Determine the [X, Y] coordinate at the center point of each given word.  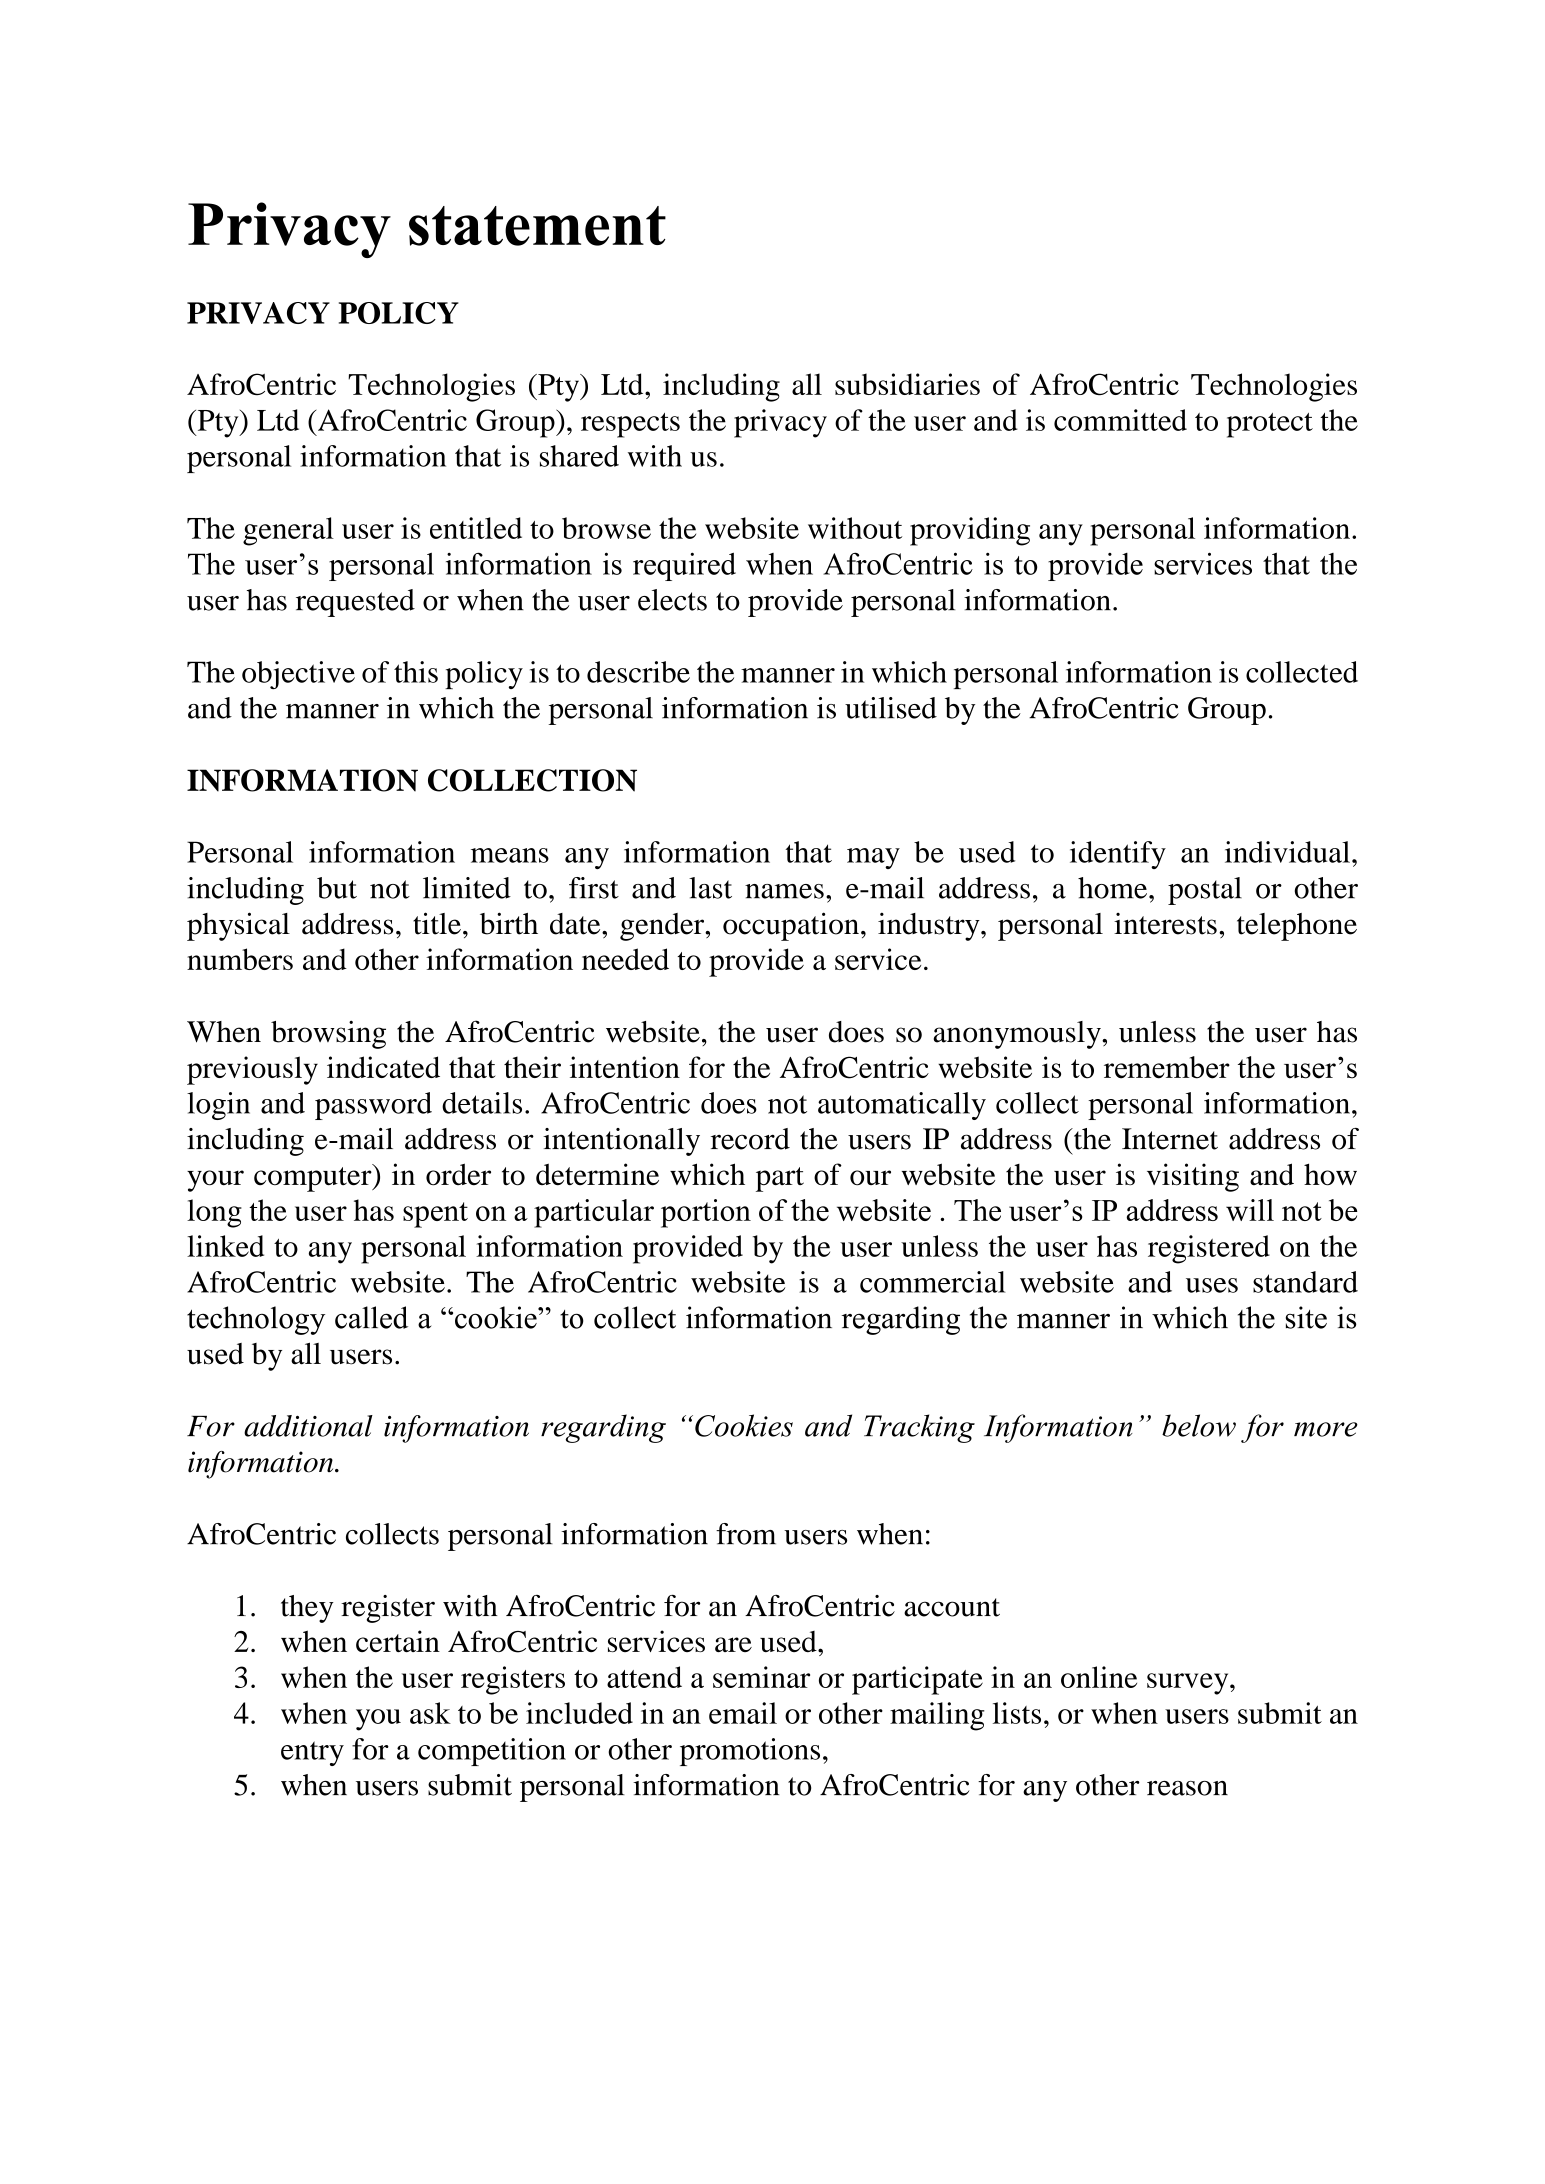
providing [970, 531]
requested [355, 603]
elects [672, 600]
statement [537, 226]
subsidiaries [907, 384]
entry [312, 1753]
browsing [328, 1034]
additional [308, 1426]
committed [1120, 420]
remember [1167, 1067]
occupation [791, 926]
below [1199, 1425]
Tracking [919, 1428]
